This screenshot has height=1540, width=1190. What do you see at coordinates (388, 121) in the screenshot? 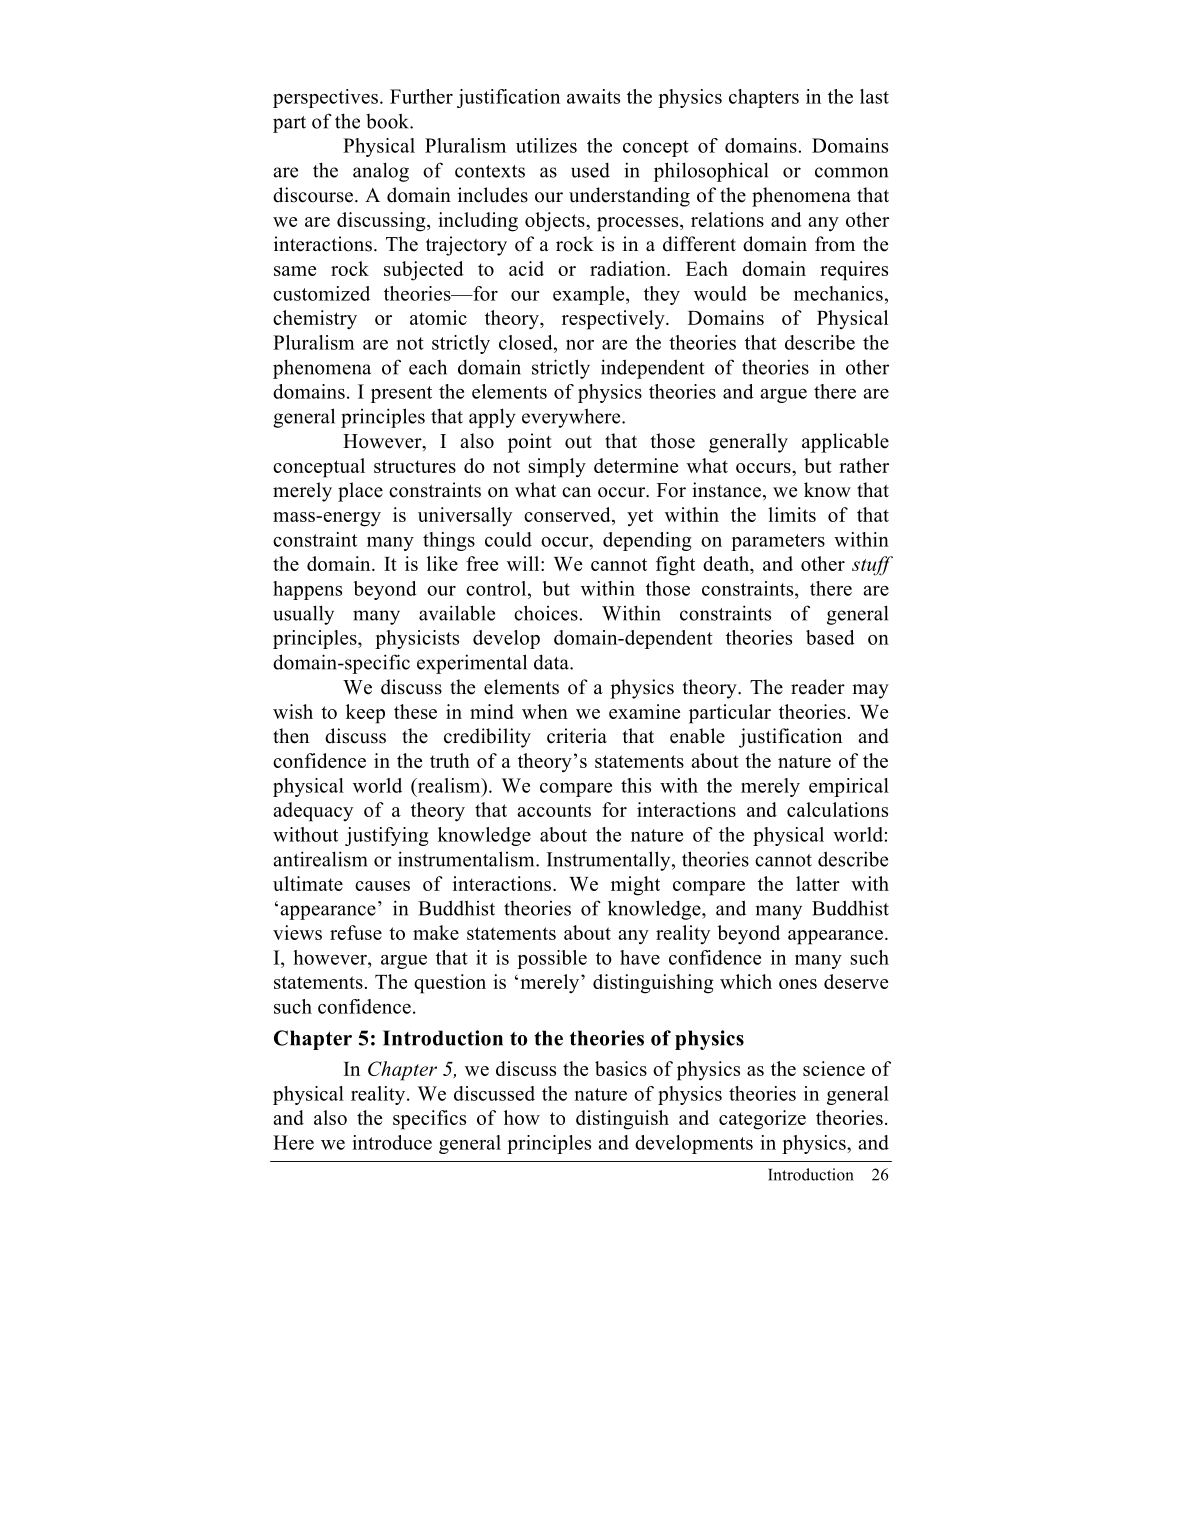
I see `book` at bounding box center [388, 121].
